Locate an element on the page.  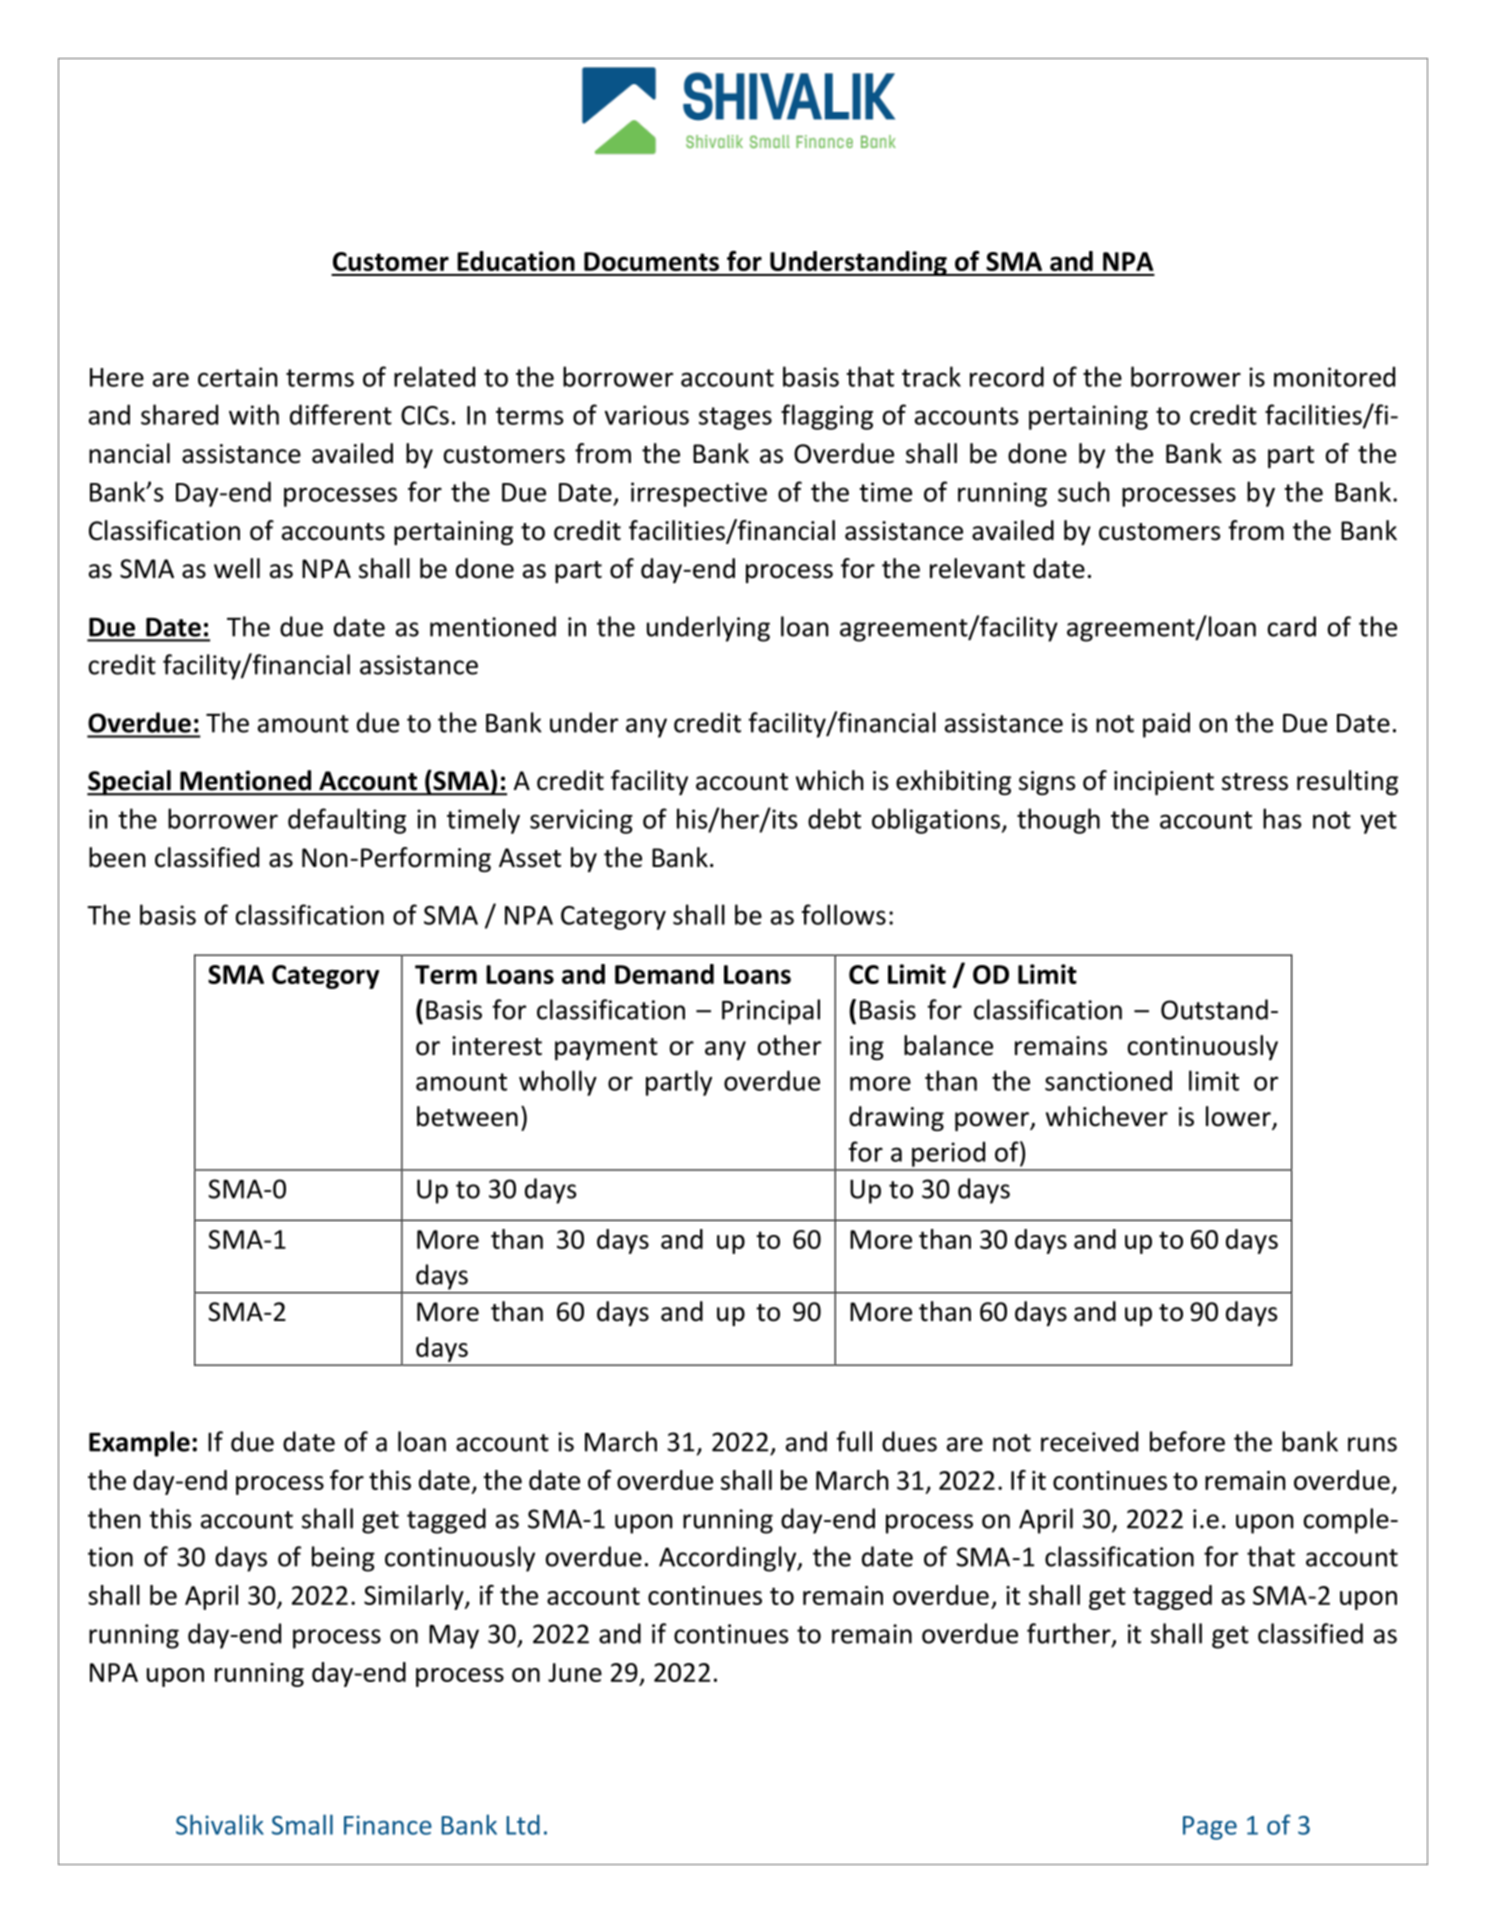
Small is located at coordinates (302, 1824).
